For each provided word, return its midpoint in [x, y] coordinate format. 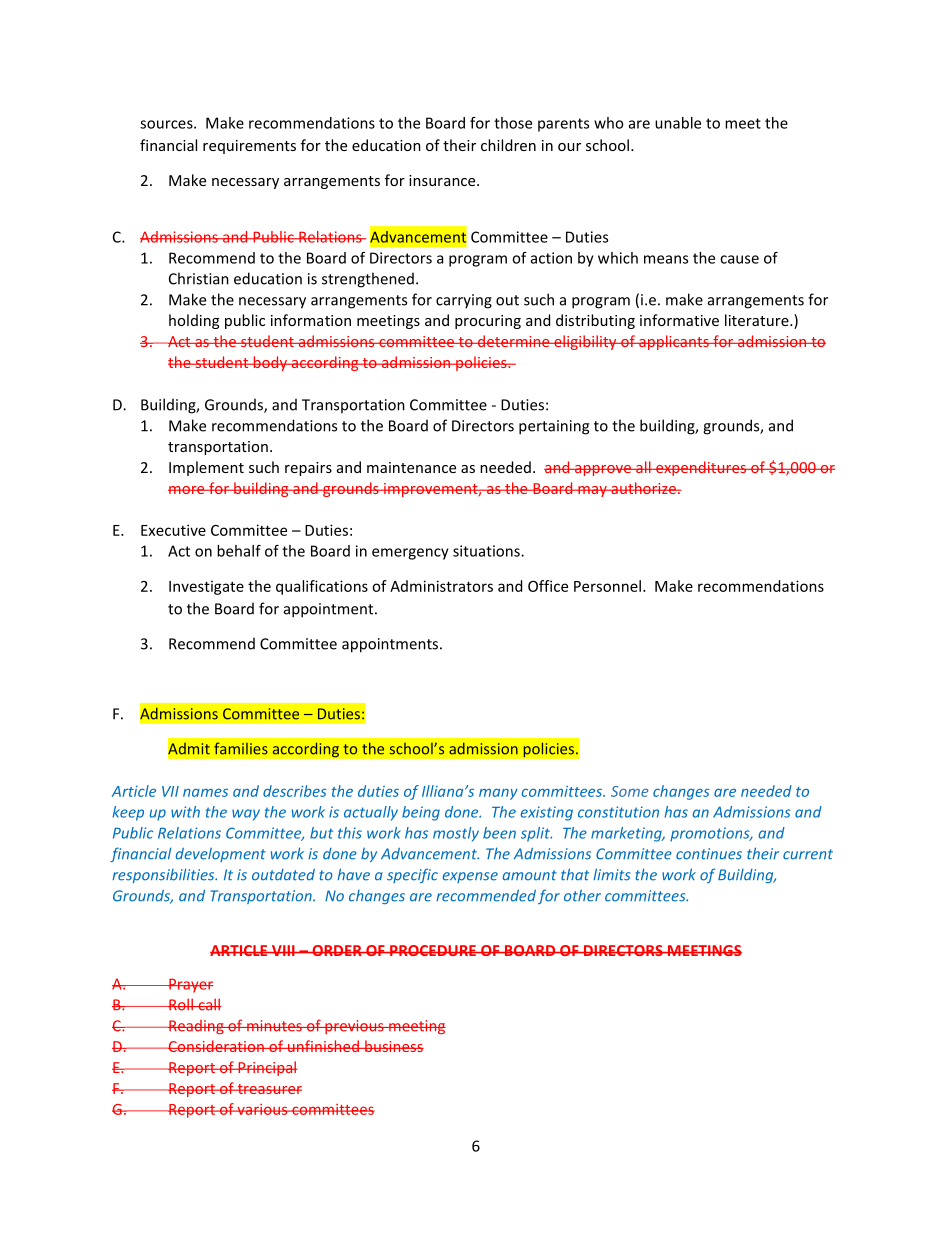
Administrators [441, 586]
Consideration [216, 1046]
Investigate [206, 587]
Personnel [607, 586]
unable [678, 123]
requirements [249, 147]
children [508, 145]
